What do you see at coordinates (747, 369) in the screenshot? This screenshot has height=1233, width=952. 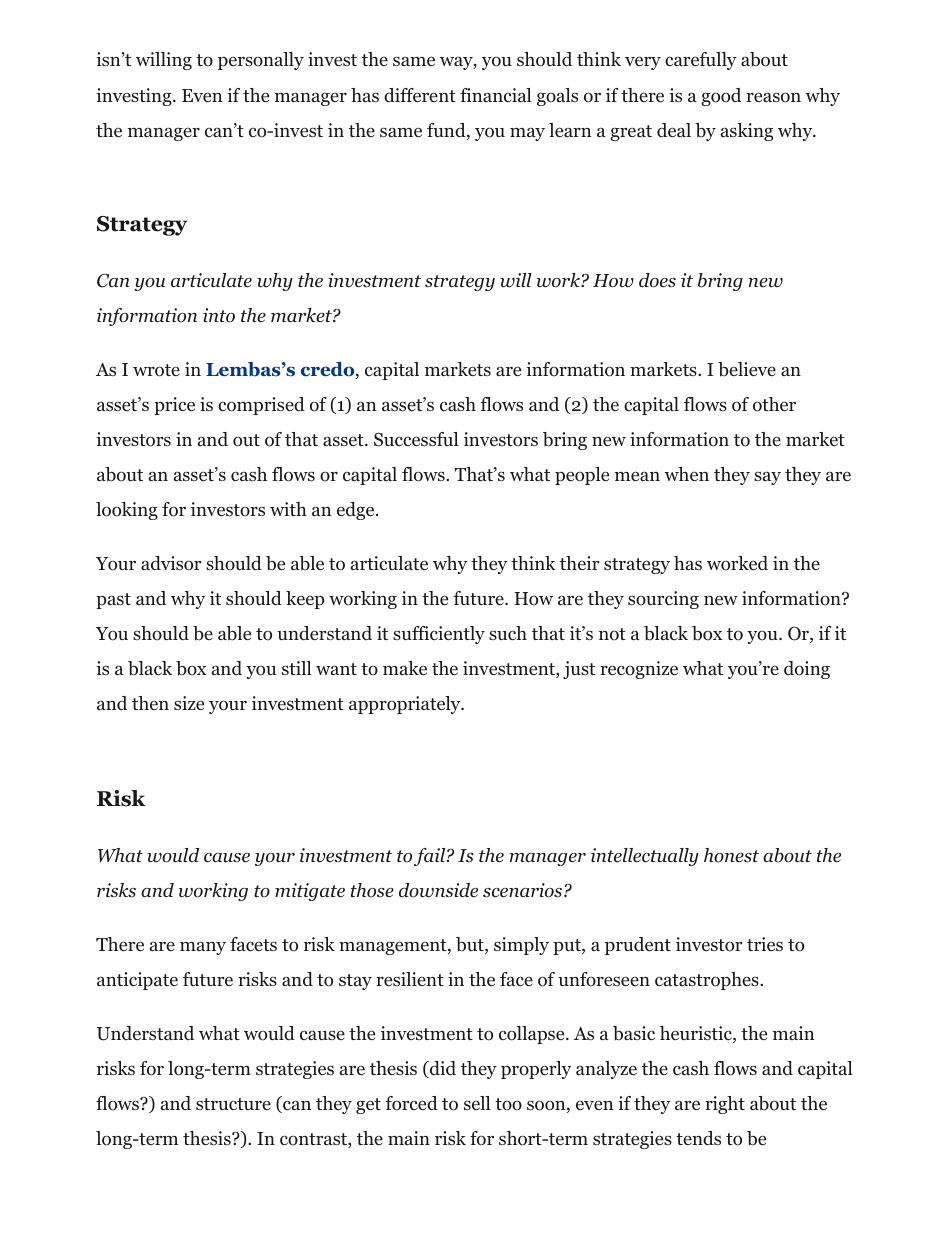 I see `believe` at bounding box center [747, 369].
